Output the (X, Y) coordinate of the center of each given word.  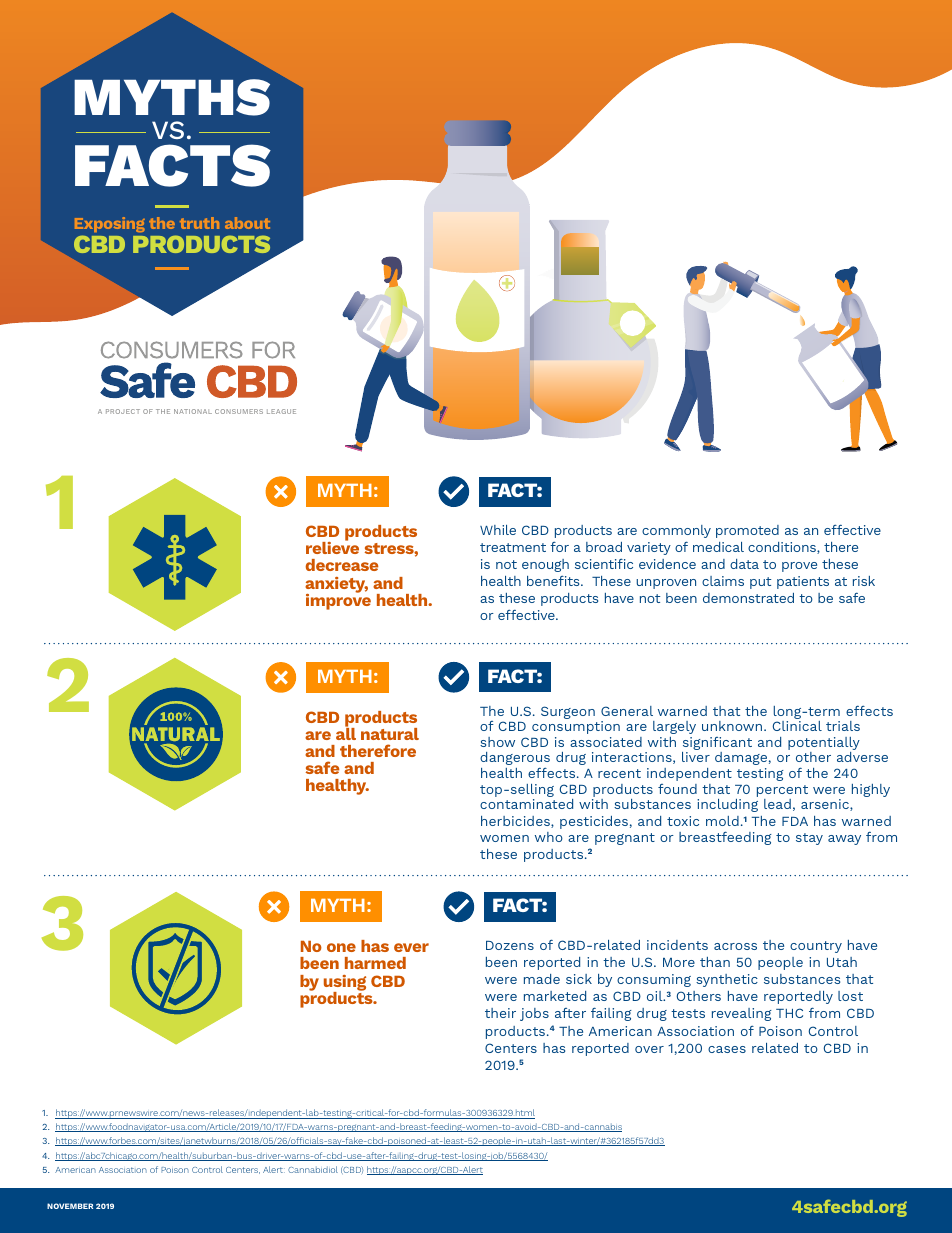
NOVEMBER (70, 1206)
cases (727, 1049)
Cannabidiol (313, 1169)
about (247, 223)
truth (199, 223)
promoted (747, 531)
